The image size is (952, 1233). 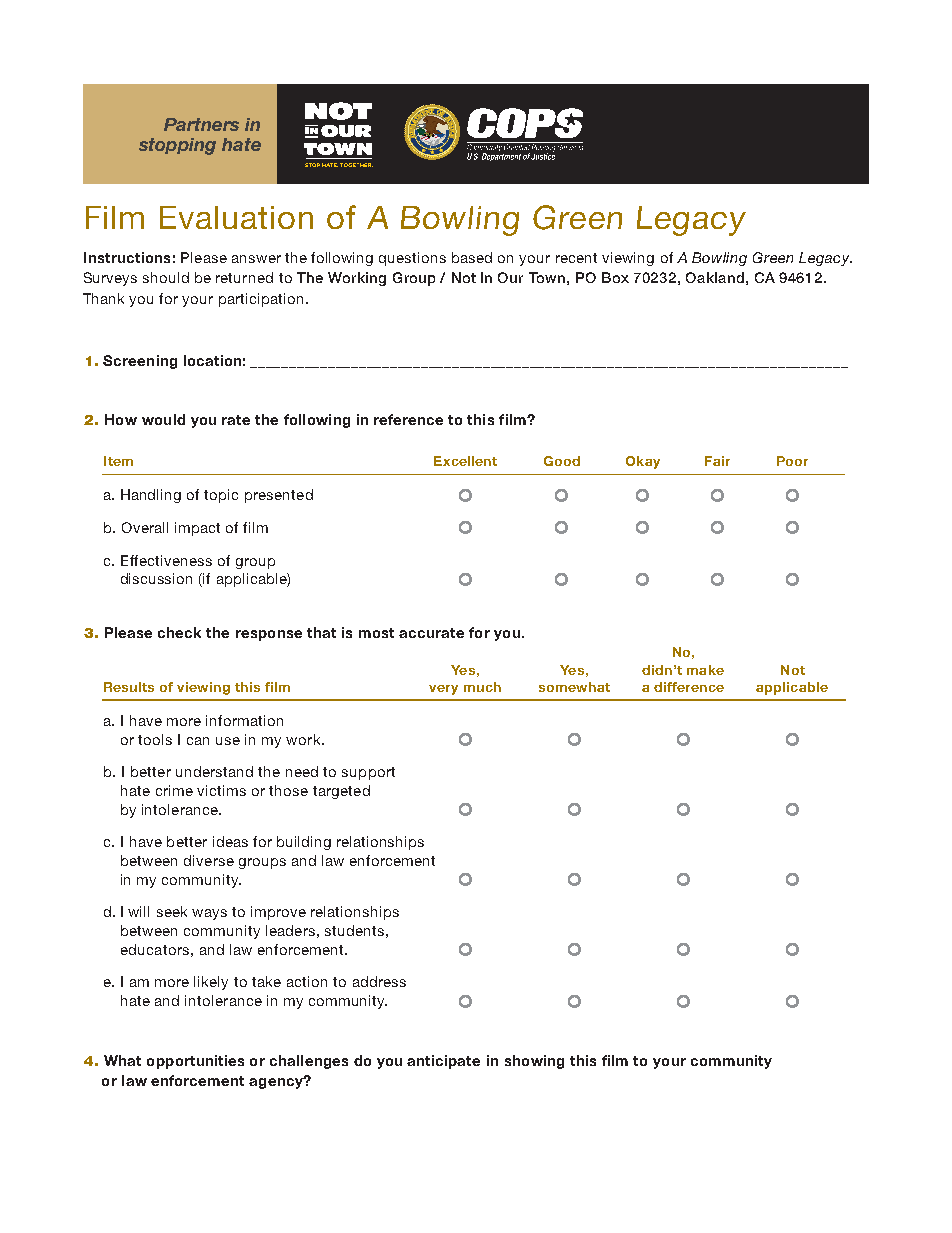 What do you see at coordinates (408, 419) in the screenshot?
I see `reference` at bounding box center [408, 419].
